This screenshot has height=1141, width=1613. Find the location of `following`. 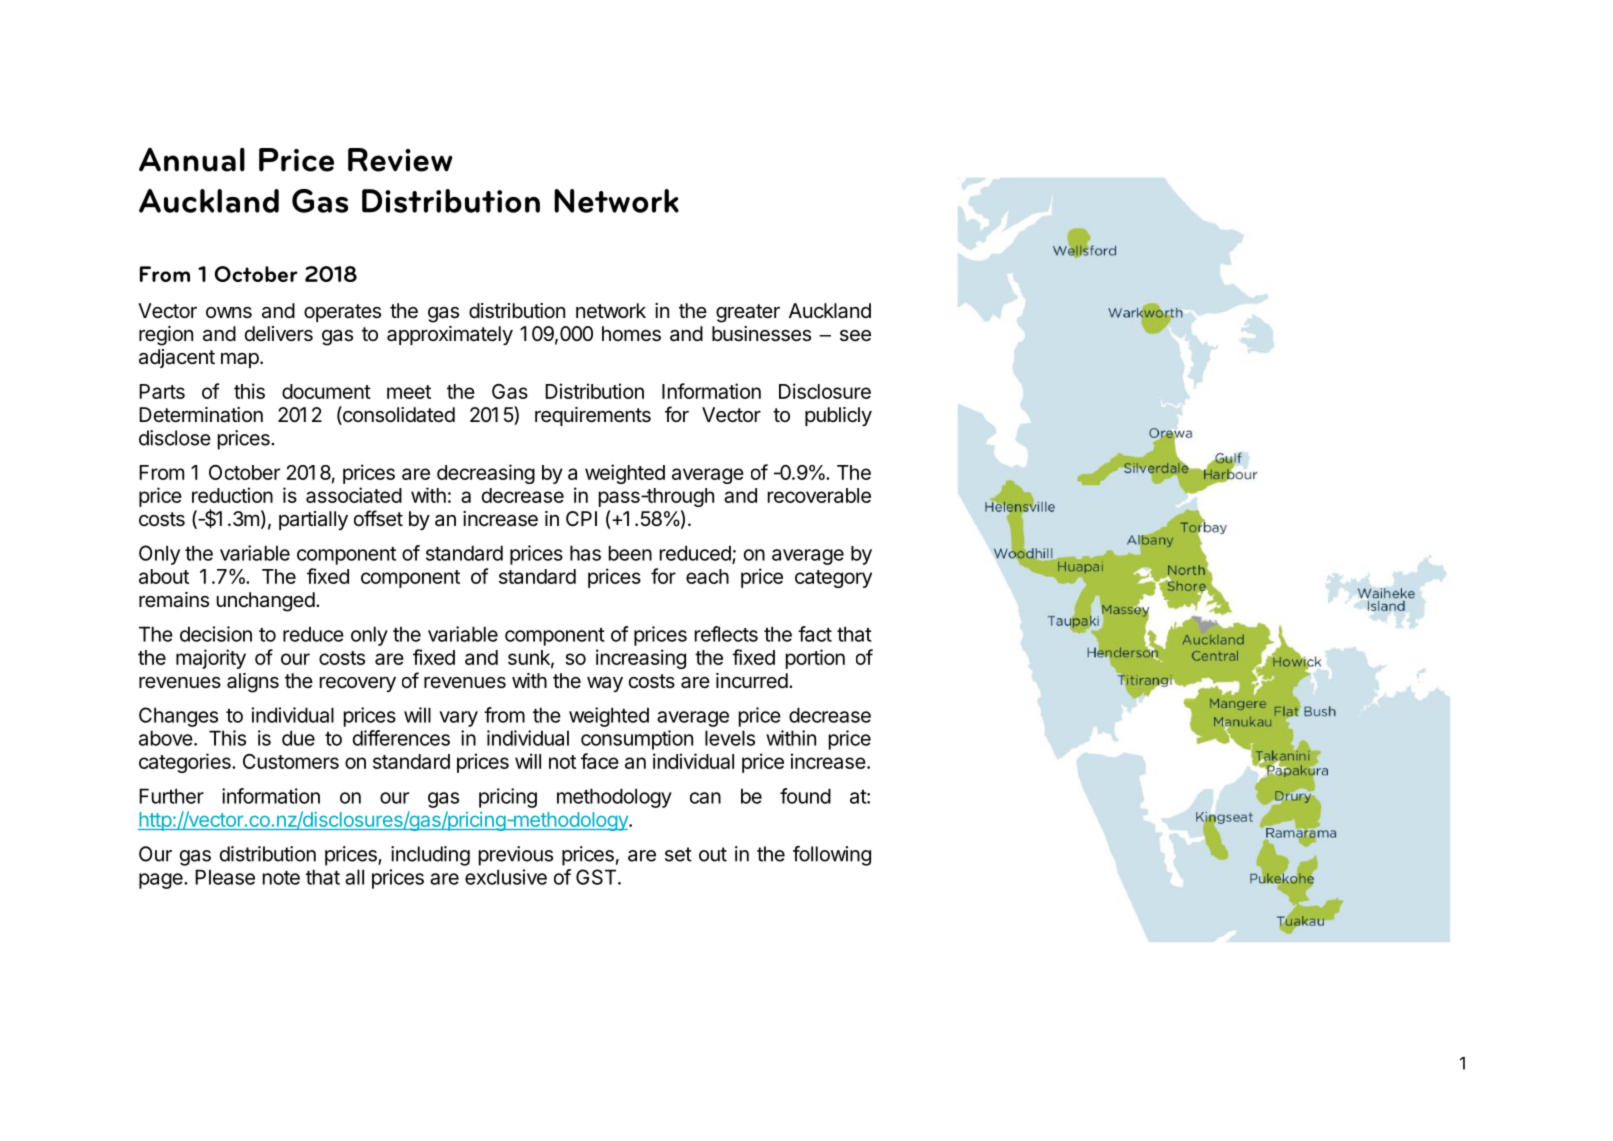

following is located at coordinates (832, 856).
